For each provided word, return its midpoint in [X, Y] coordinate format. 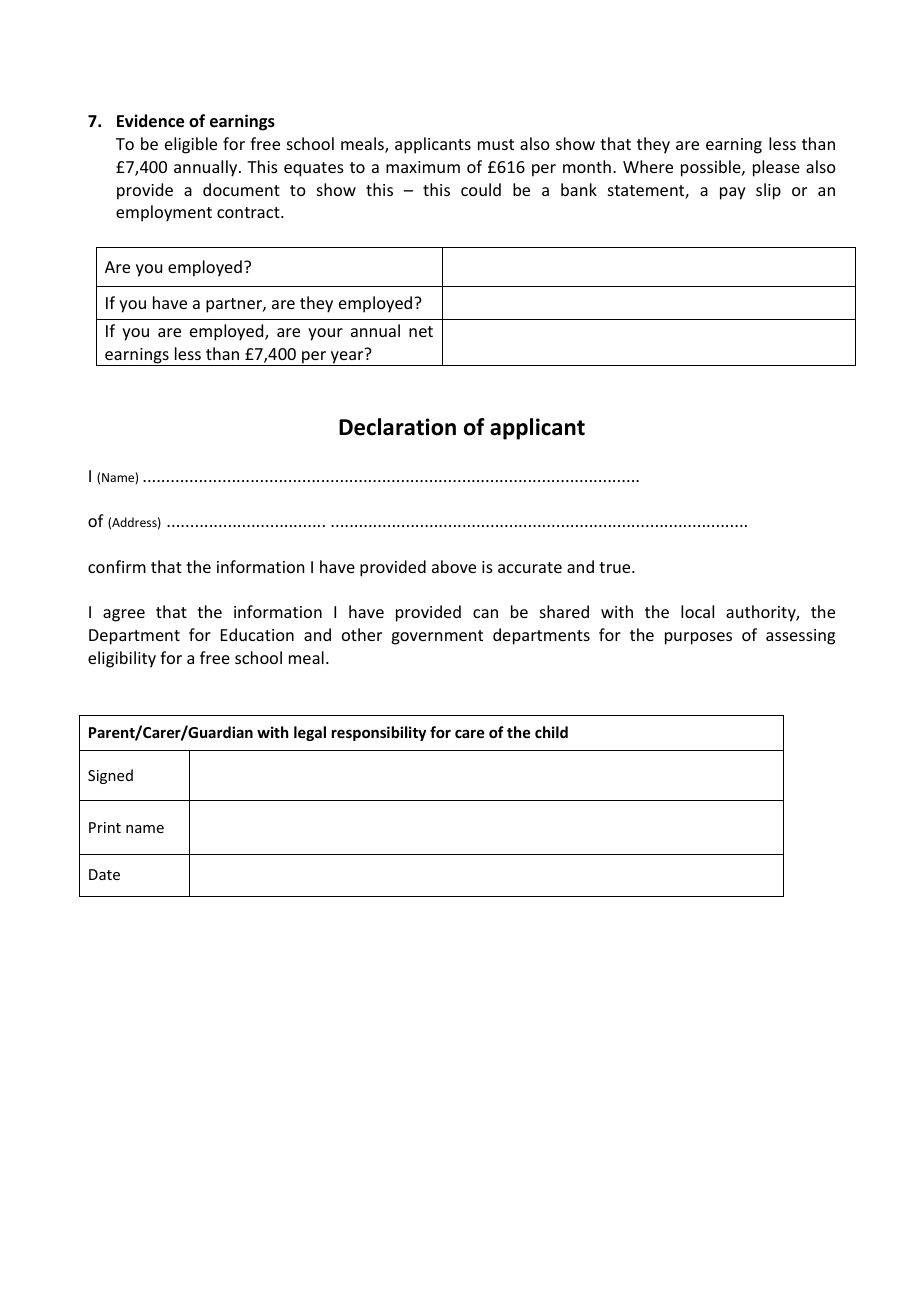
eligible [191, 145]
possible [712, 168]
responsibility [379, 733]
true [616, 567]
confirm [117, 566]
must [496, 144]
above [454, 566]
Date [104, 874]
